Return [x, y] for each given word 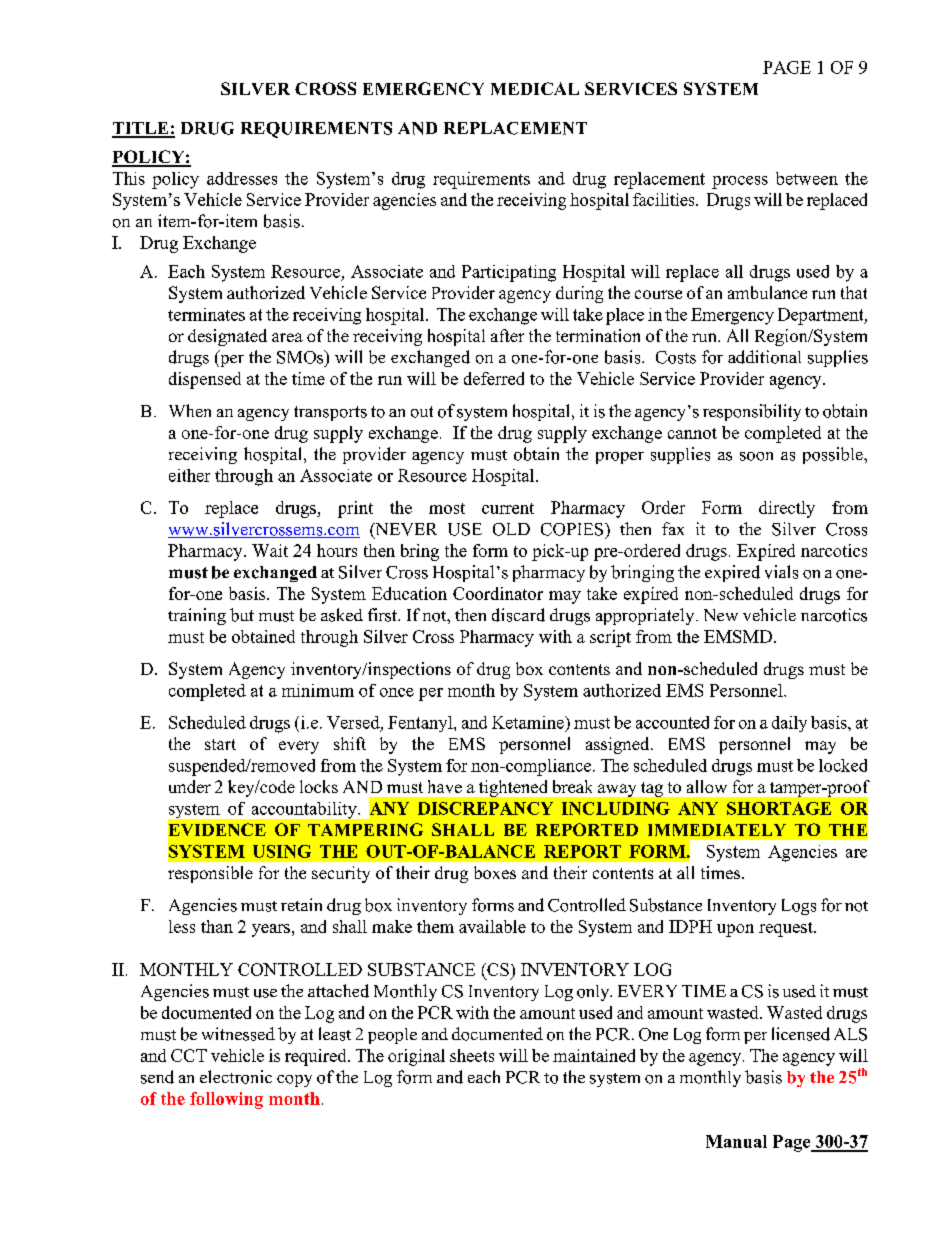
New [721, 615]
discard [518, 615]
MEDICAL [535, 88]
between [807, 178]
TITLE [141, 129]
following [226, 1100]
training [197, 616]
